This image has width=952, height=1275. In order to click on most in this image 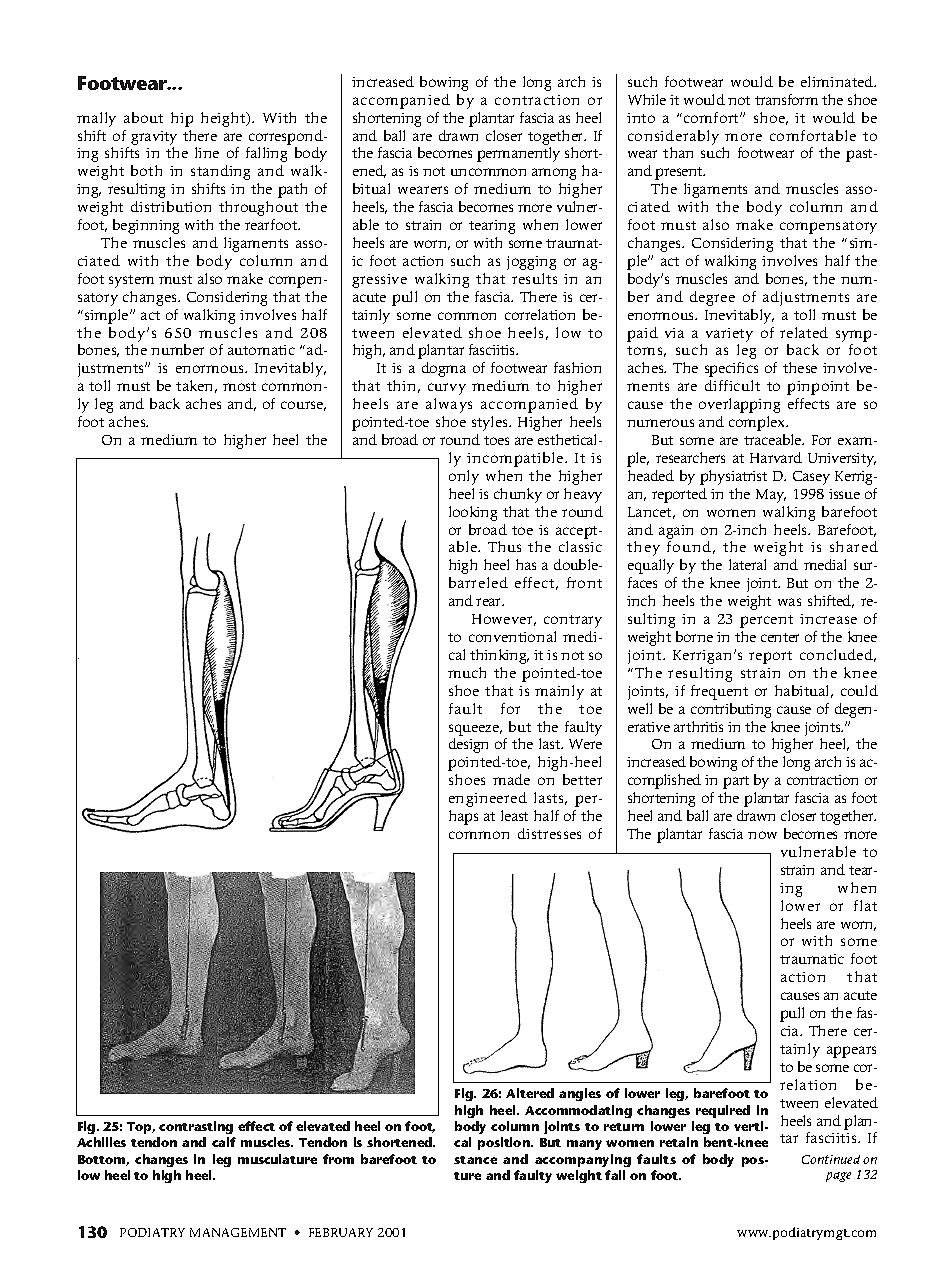, I will do `click(239, 386)`.
